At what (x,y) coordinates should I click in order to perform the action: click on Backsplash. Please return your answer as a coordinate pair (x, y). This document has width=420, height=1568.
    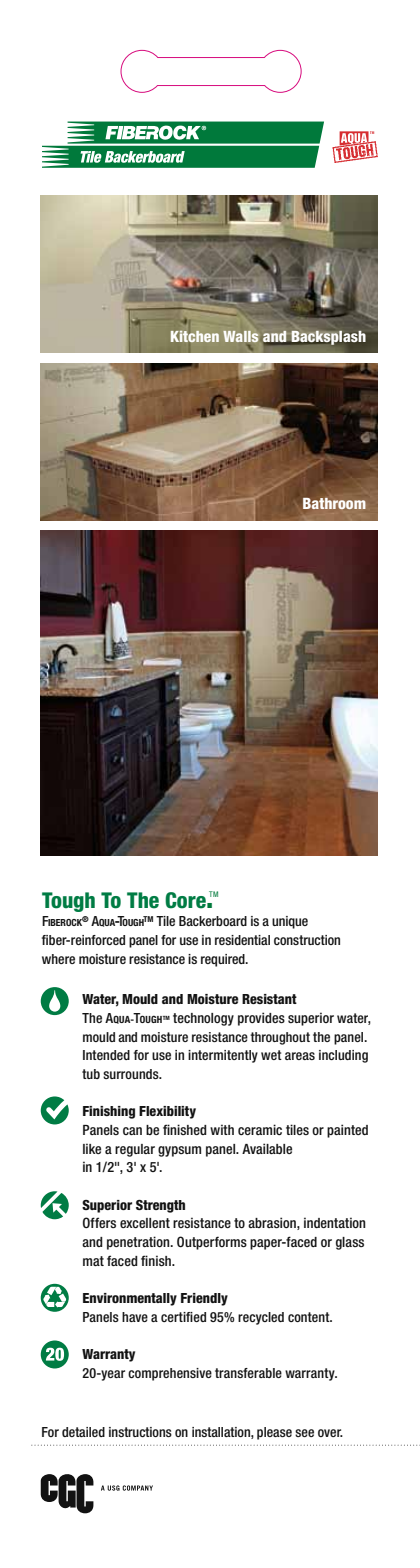
    Looking at the image, I should click on (327, 337).
